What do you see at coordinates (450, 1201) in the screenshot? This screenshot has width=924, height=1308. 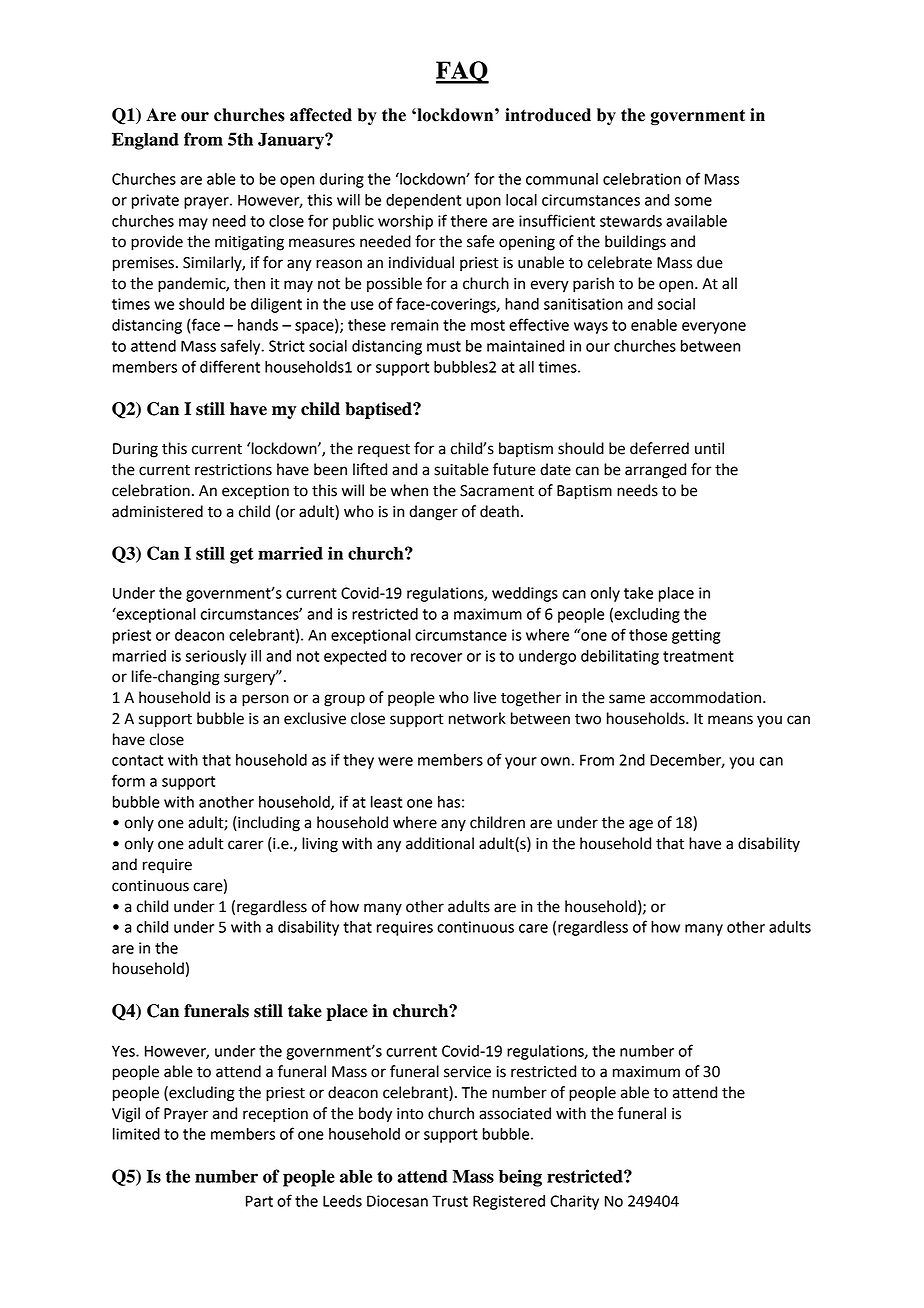 I see `Trust` at bounding box center [450, 1201].
